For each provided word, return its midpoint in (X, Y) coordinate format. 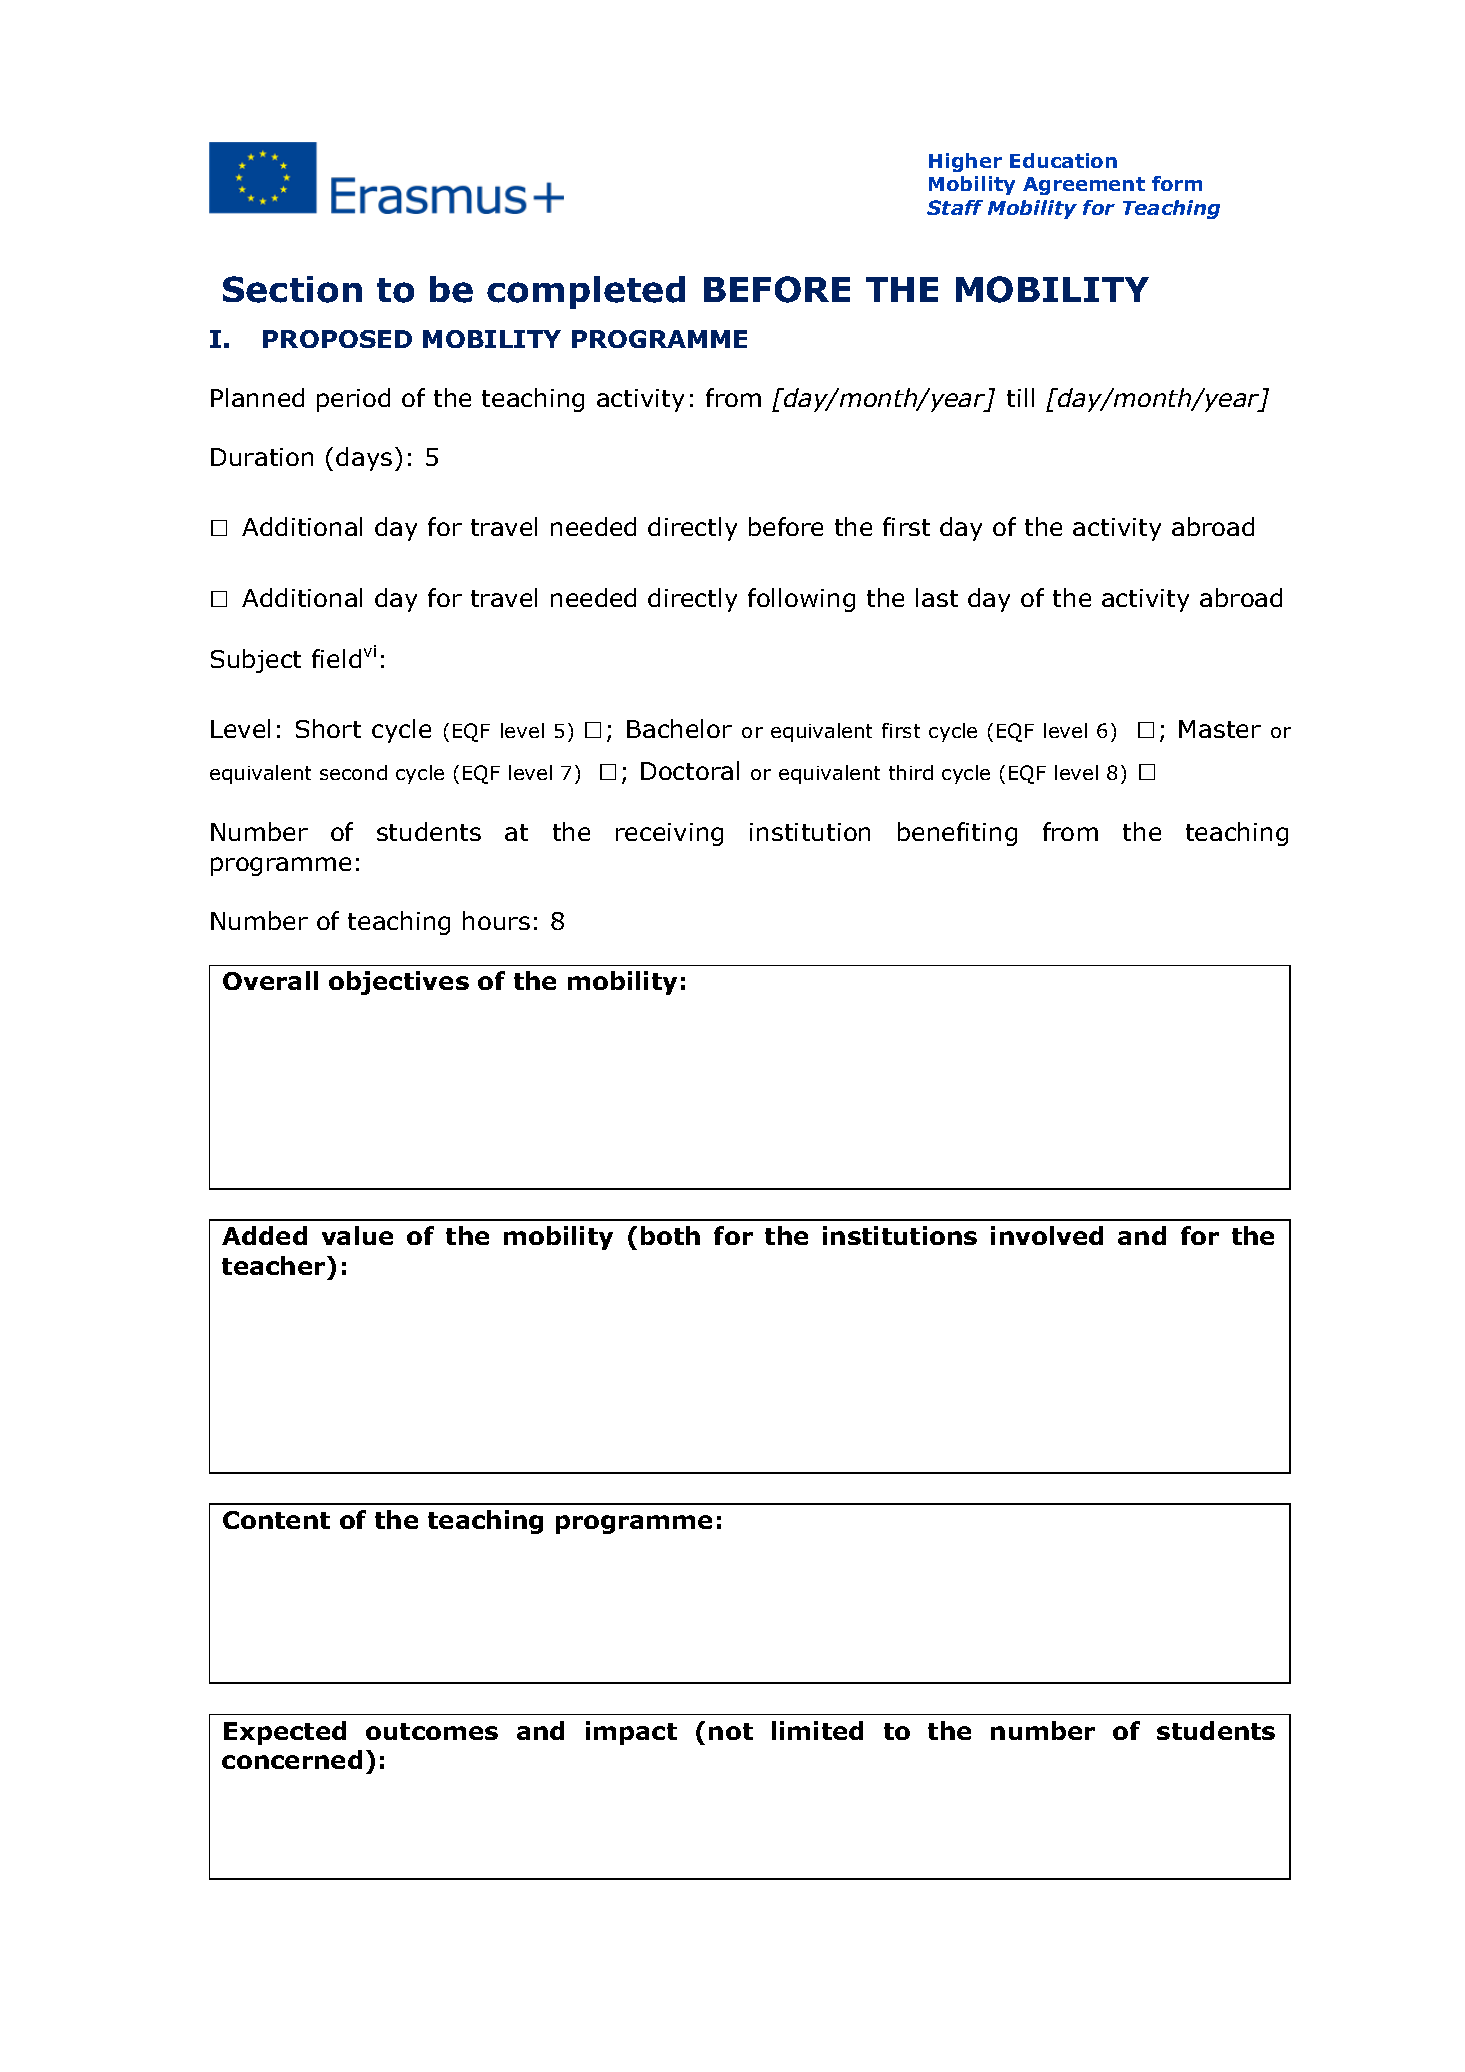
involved (1047, 1235)
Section (292, 289)
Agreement (1084, 186)
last (937, 597)
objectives (399, 983)
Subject (256, 661)
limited (817, 1730)
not (731, 1731)
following (801, 600)
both (670, 1235)
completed (586, 292)
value (357, 1235)
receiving (669, 834)
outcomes (432, 1731)
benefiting (957, 834)
